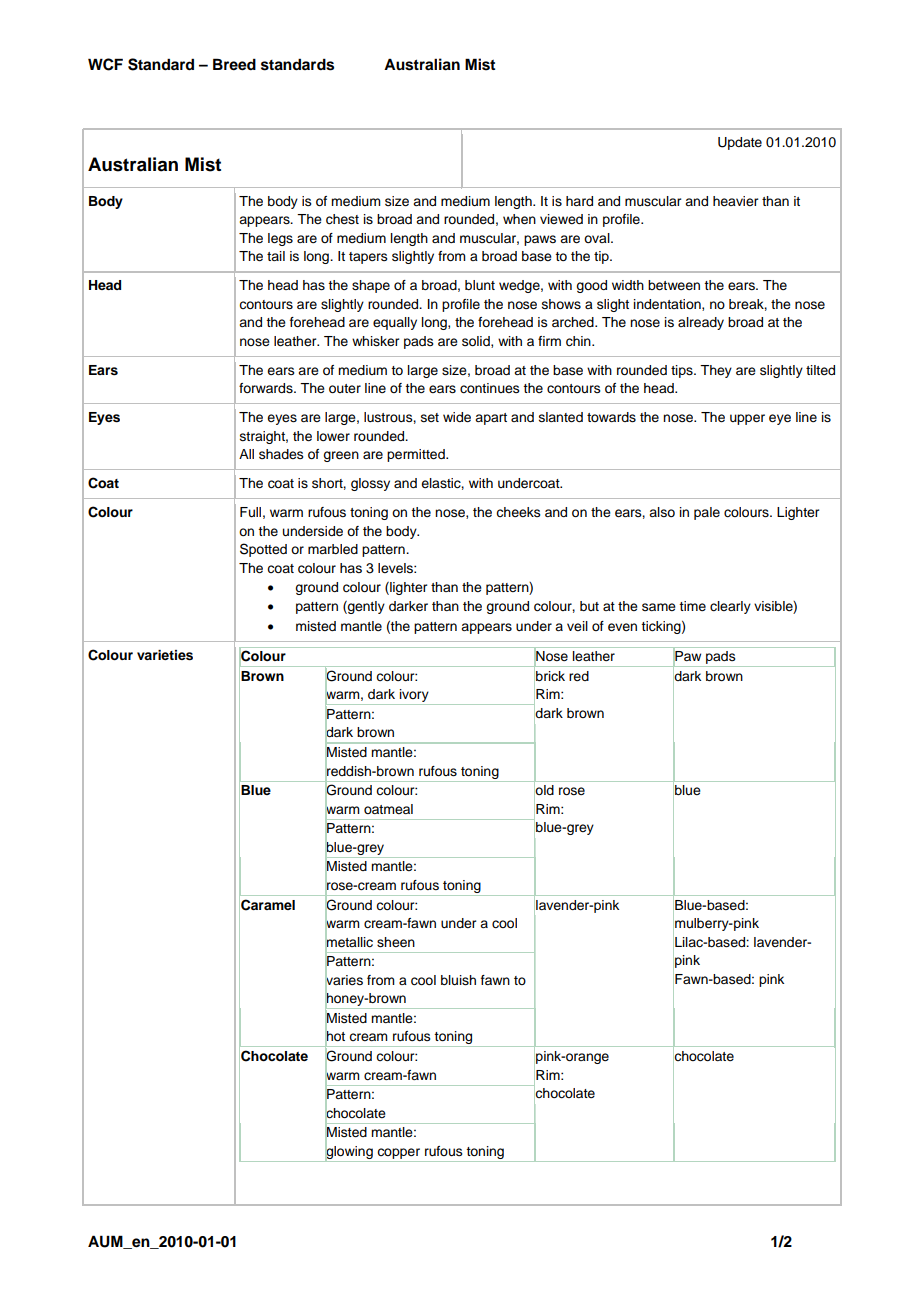 Image resolution: width=924 pixels, height=1308 pixels. I want to click on clearly, so click(730, 607).
